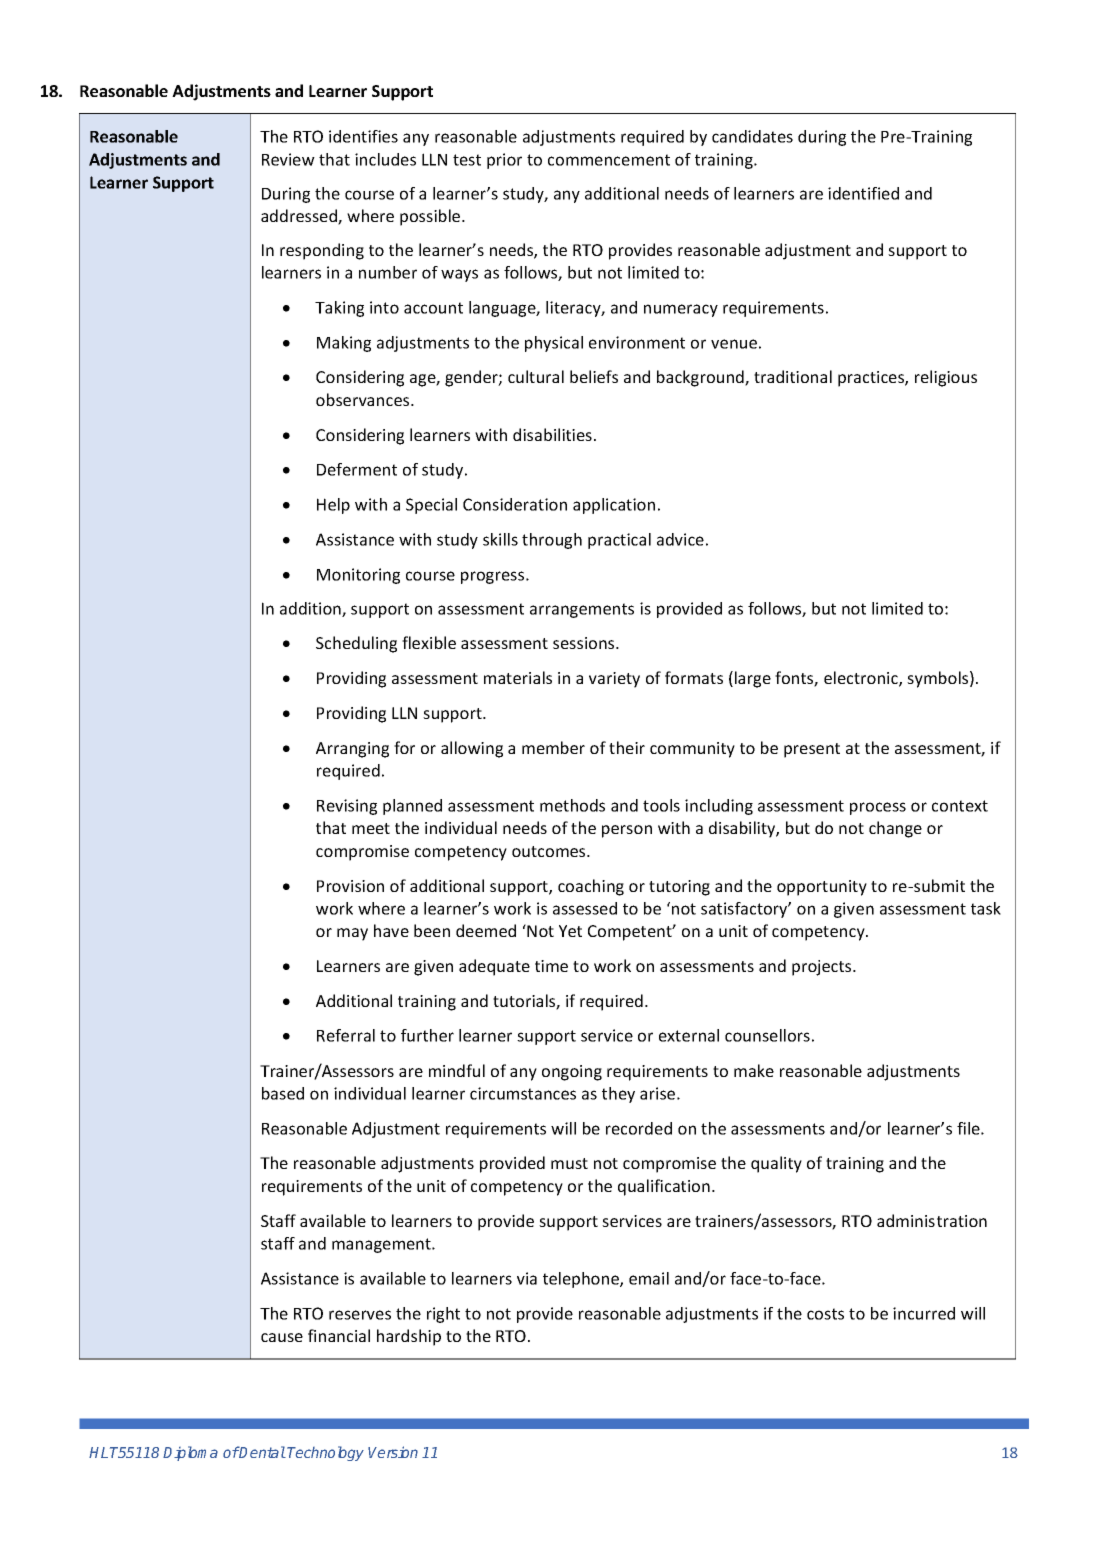 Image resolution: width=1108 pixels, height=1567 pixels. I want to click on commencement, so click(609, 160).
